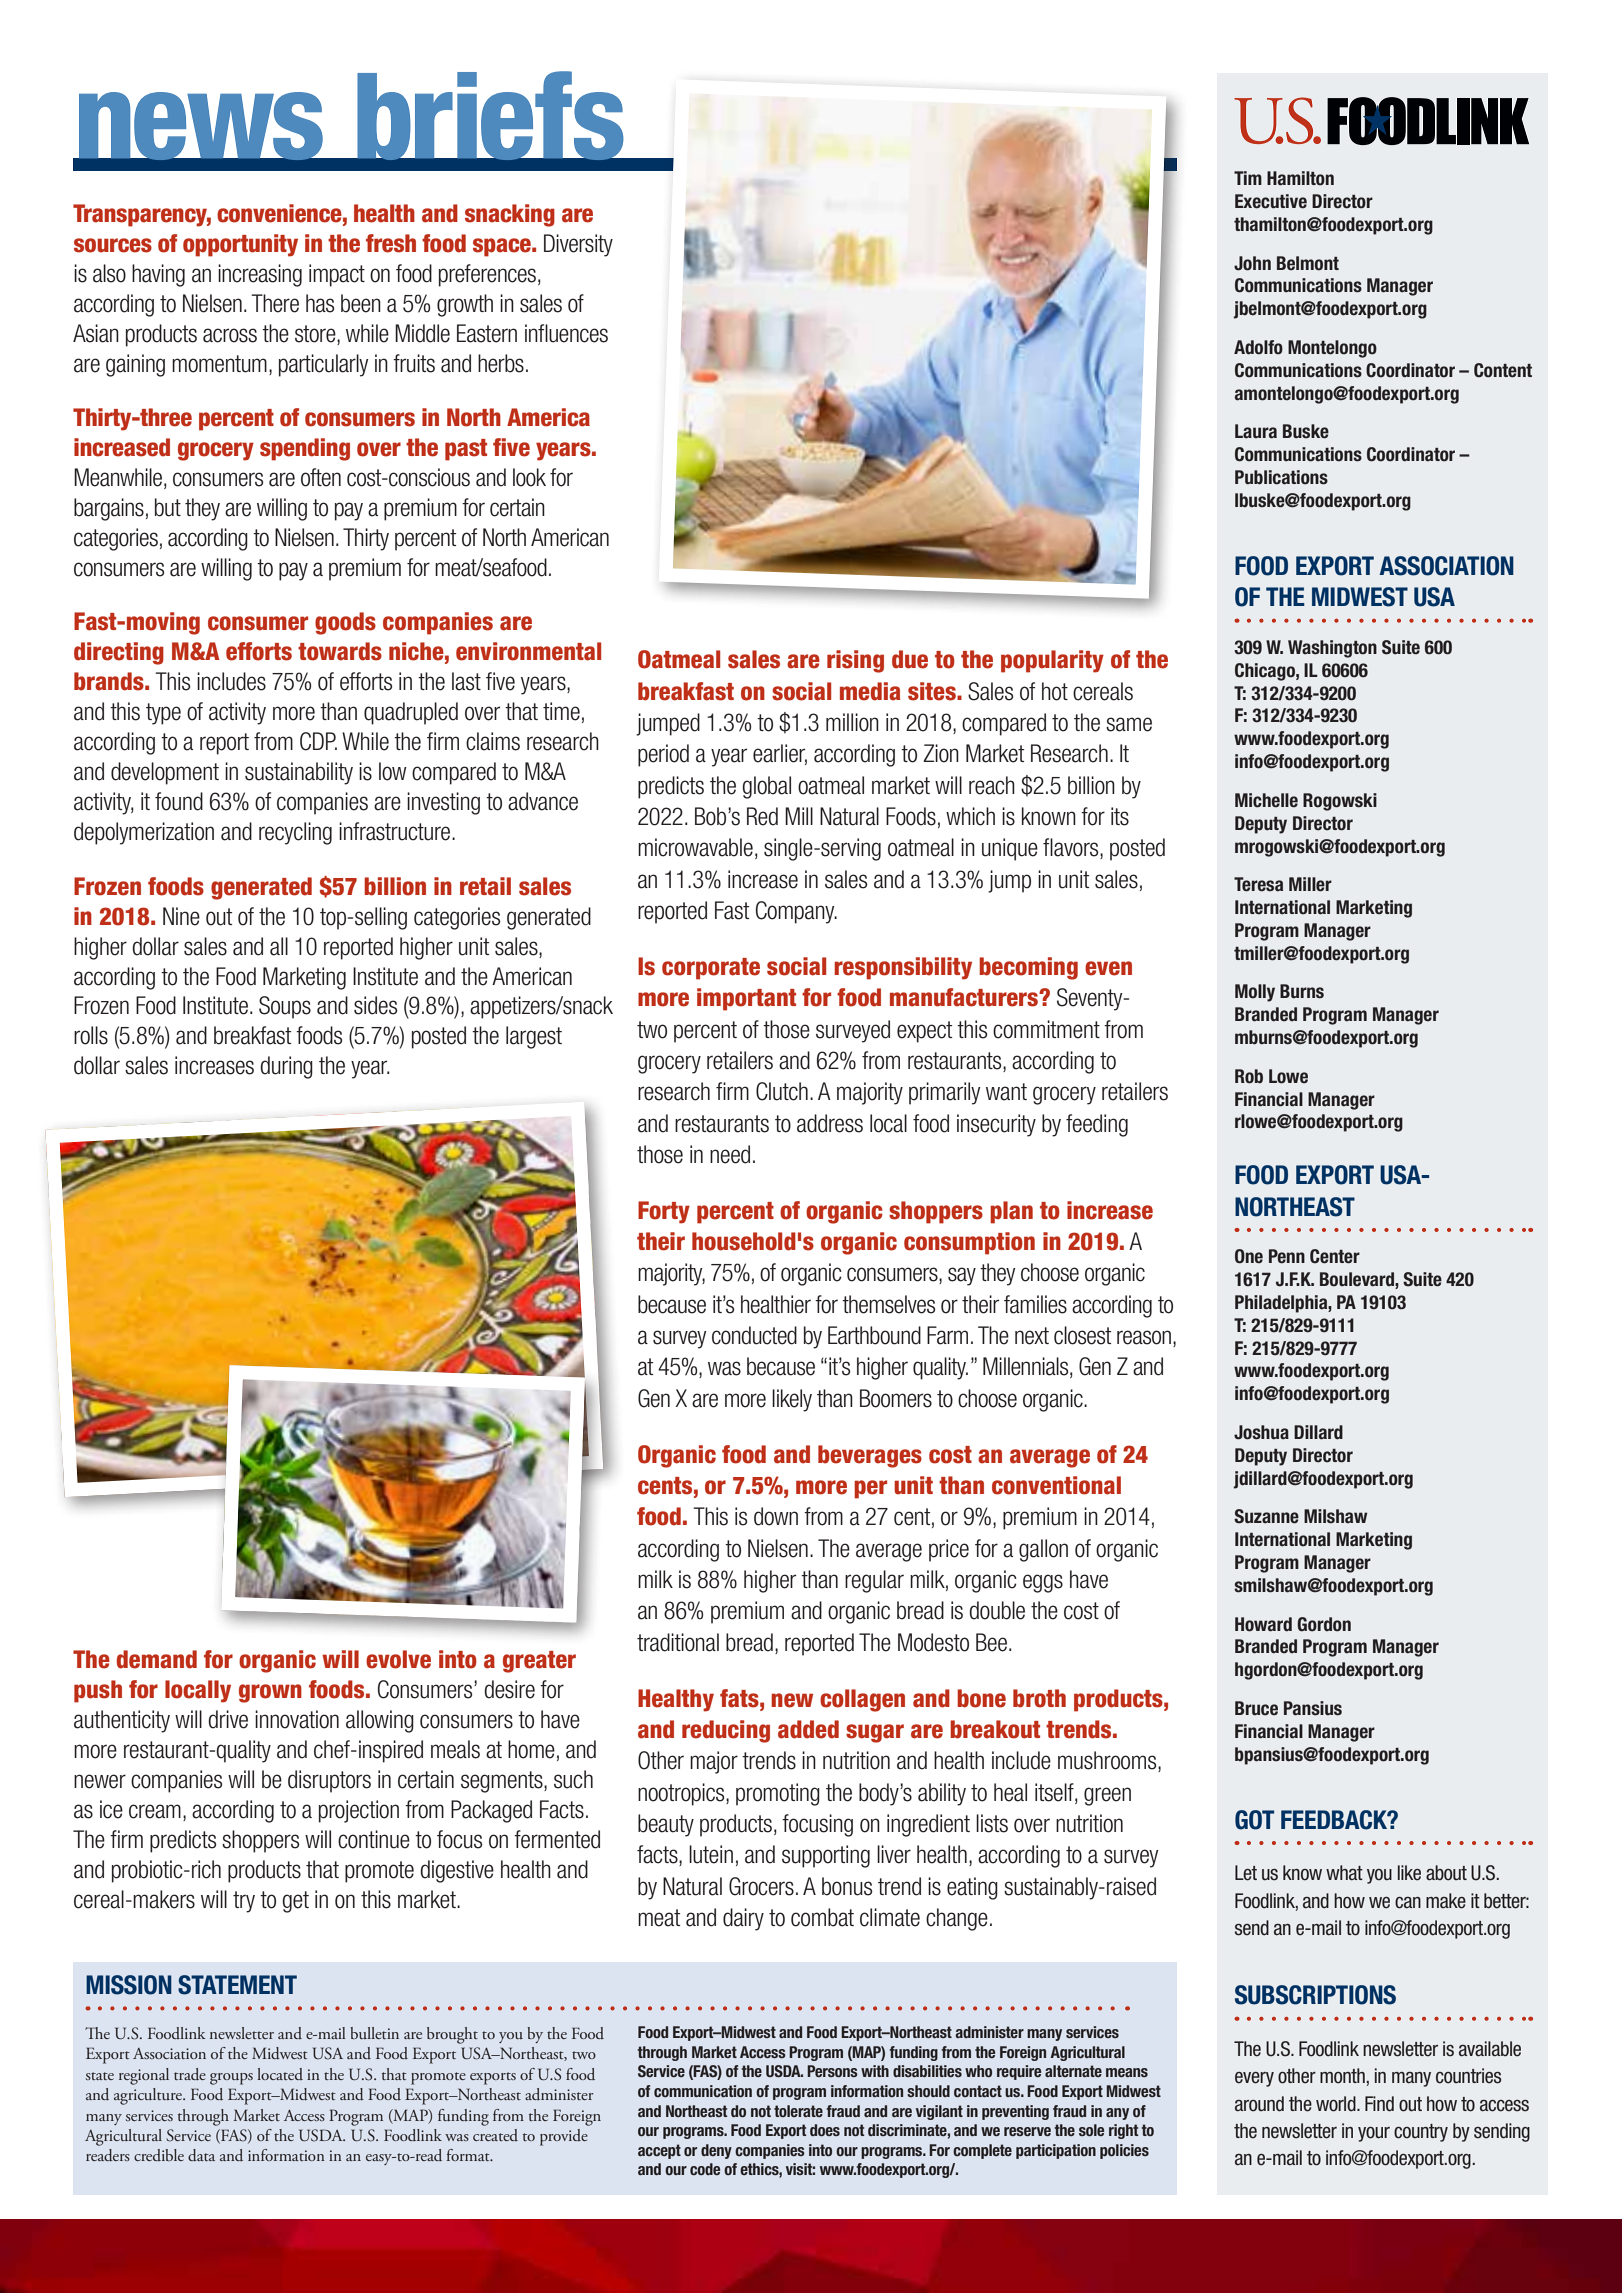  What do you see at coordinates (798, 2111) in the screenshot?
I see `tolerate` at bounding box center [798, 2111].
